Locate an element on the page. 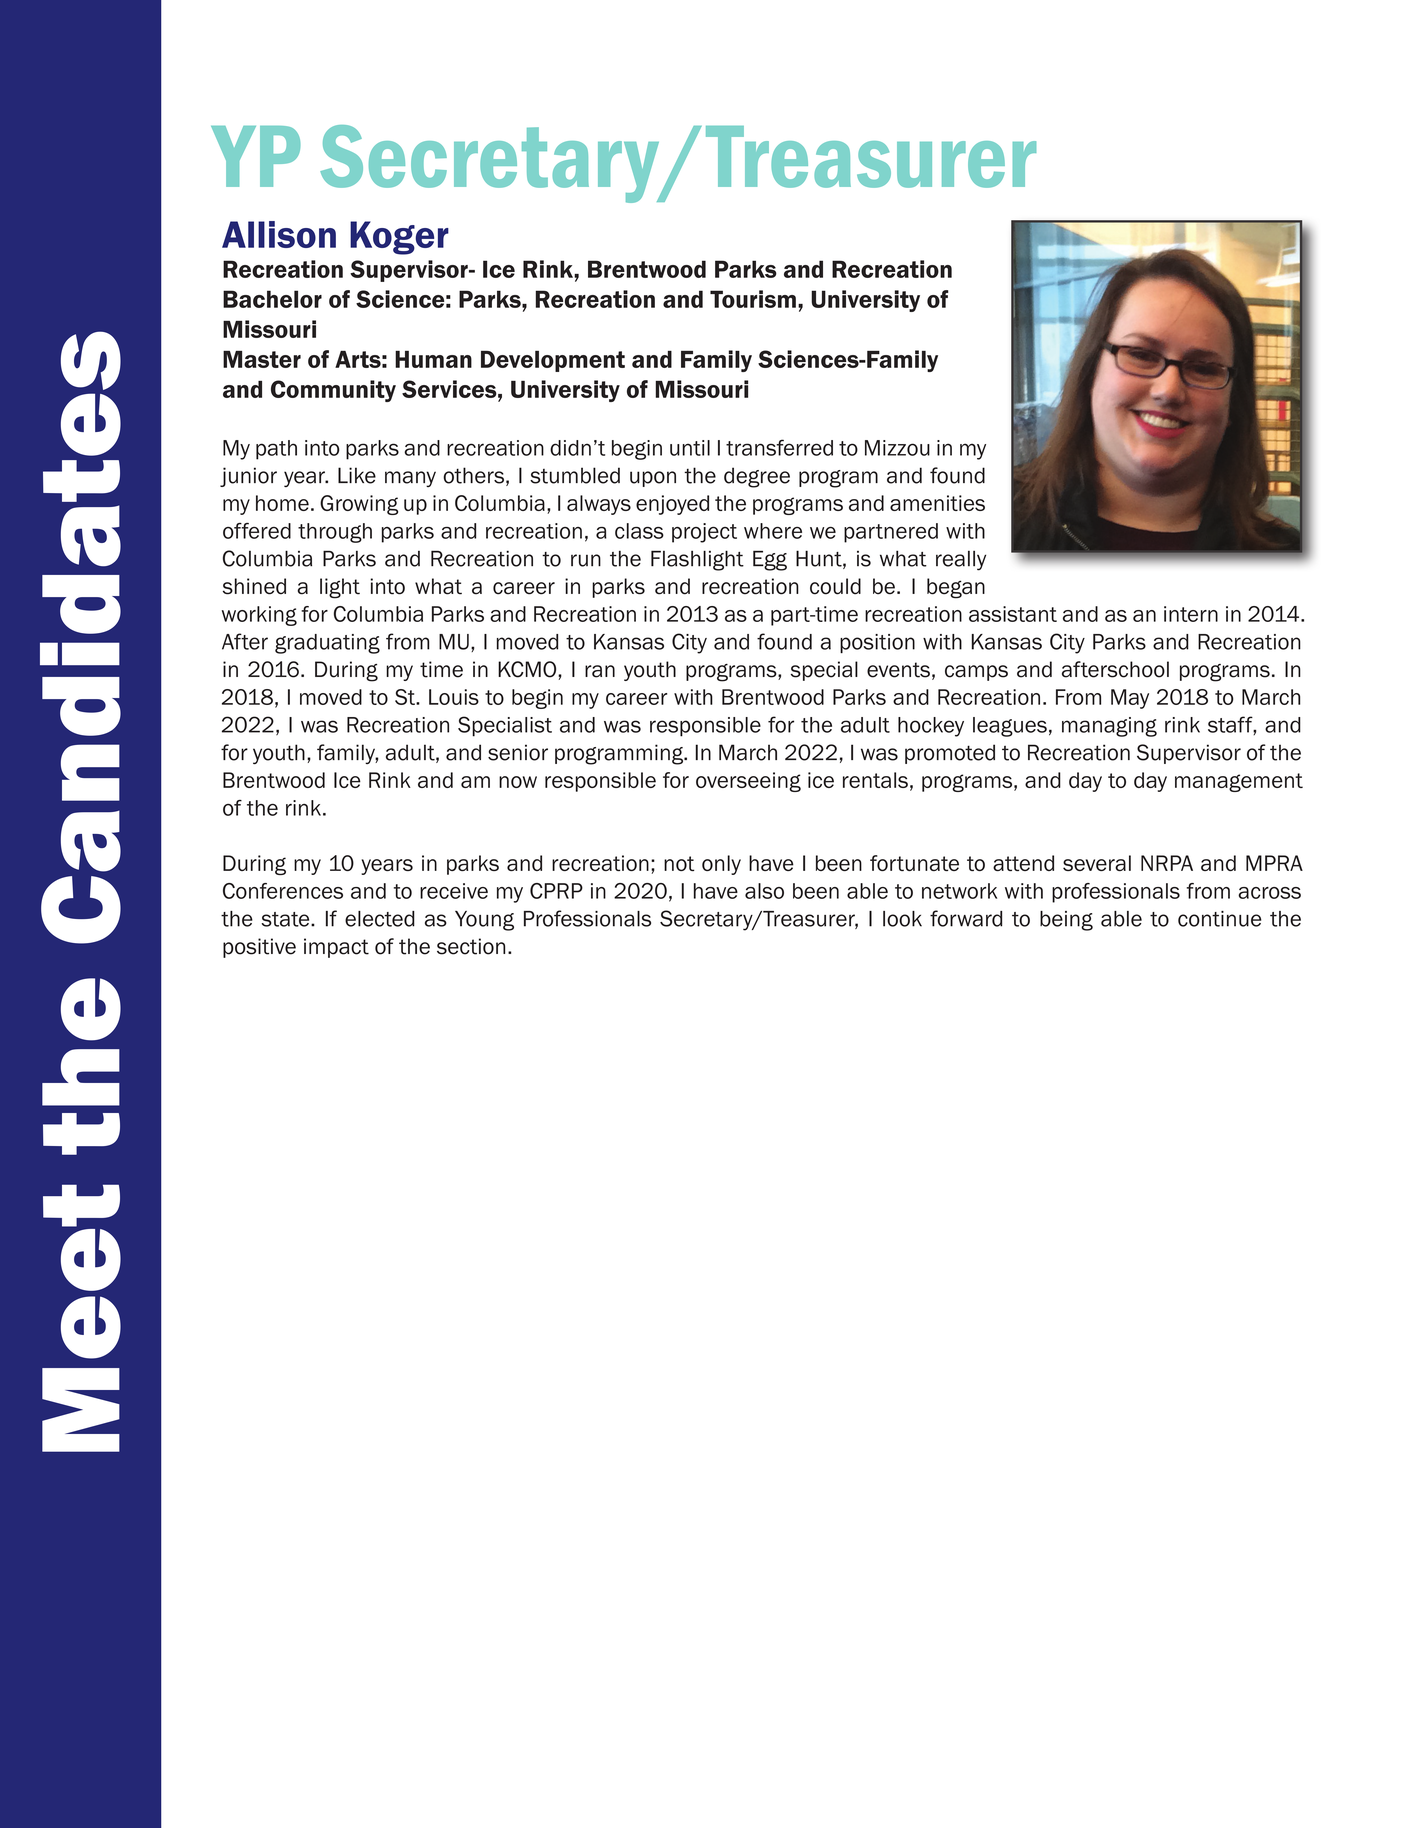  Tourism is located at coordinates (753, 299).
